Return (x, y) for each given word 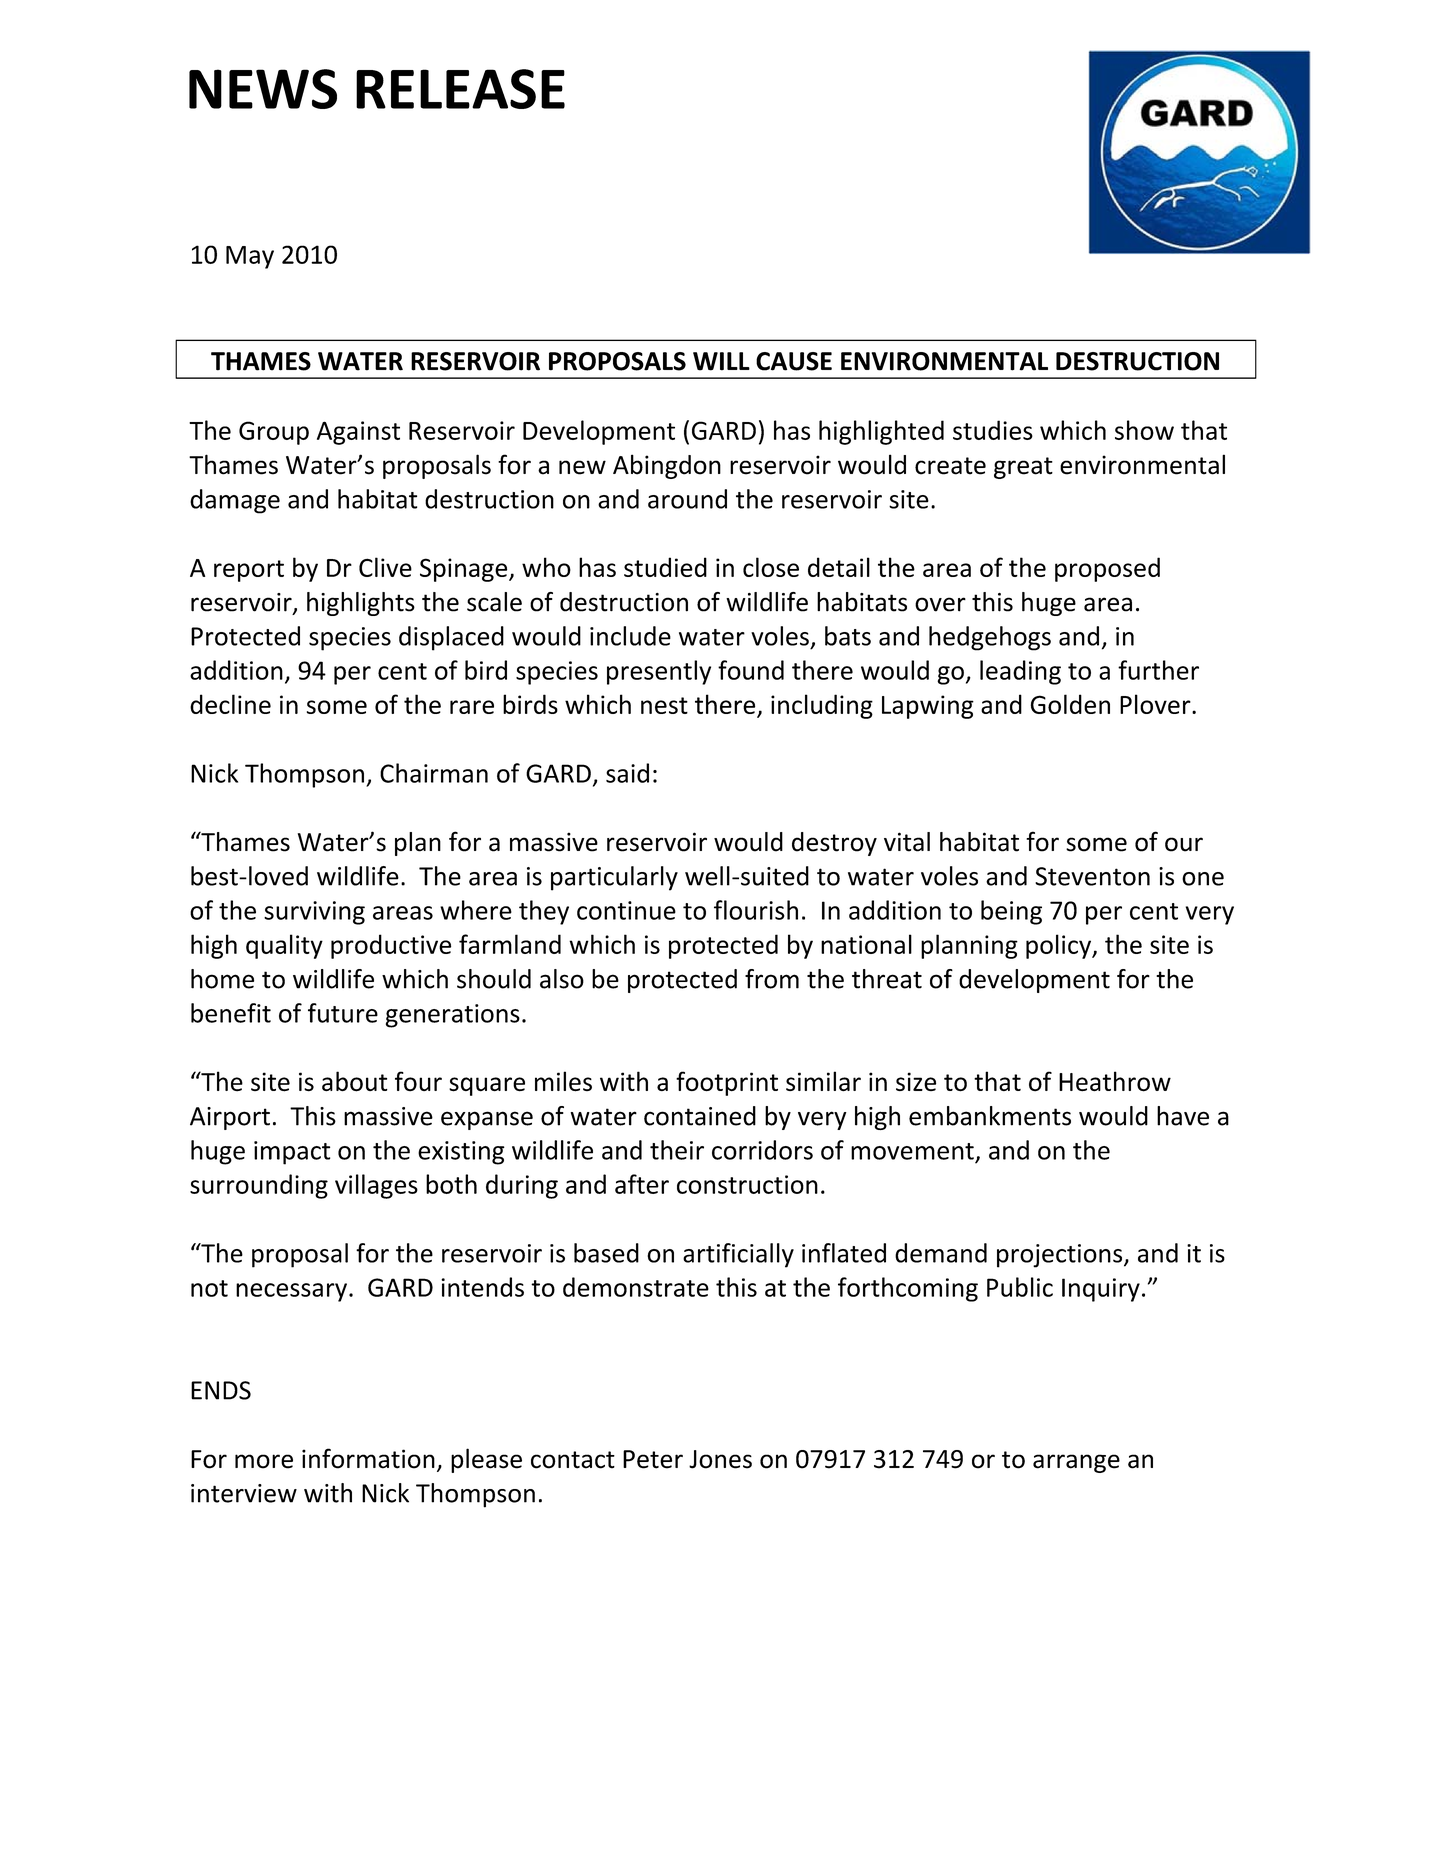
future (343, 1013)
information (368, 1458)
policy (1060, 946)
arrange (1076, 1463)
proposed (1107, 569)
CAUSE (794, 361)
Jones (720, 1459)
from (772, 979)
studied (665, 567)
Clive (385, 567)
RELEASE (460, 89)
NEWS (263, 89)
